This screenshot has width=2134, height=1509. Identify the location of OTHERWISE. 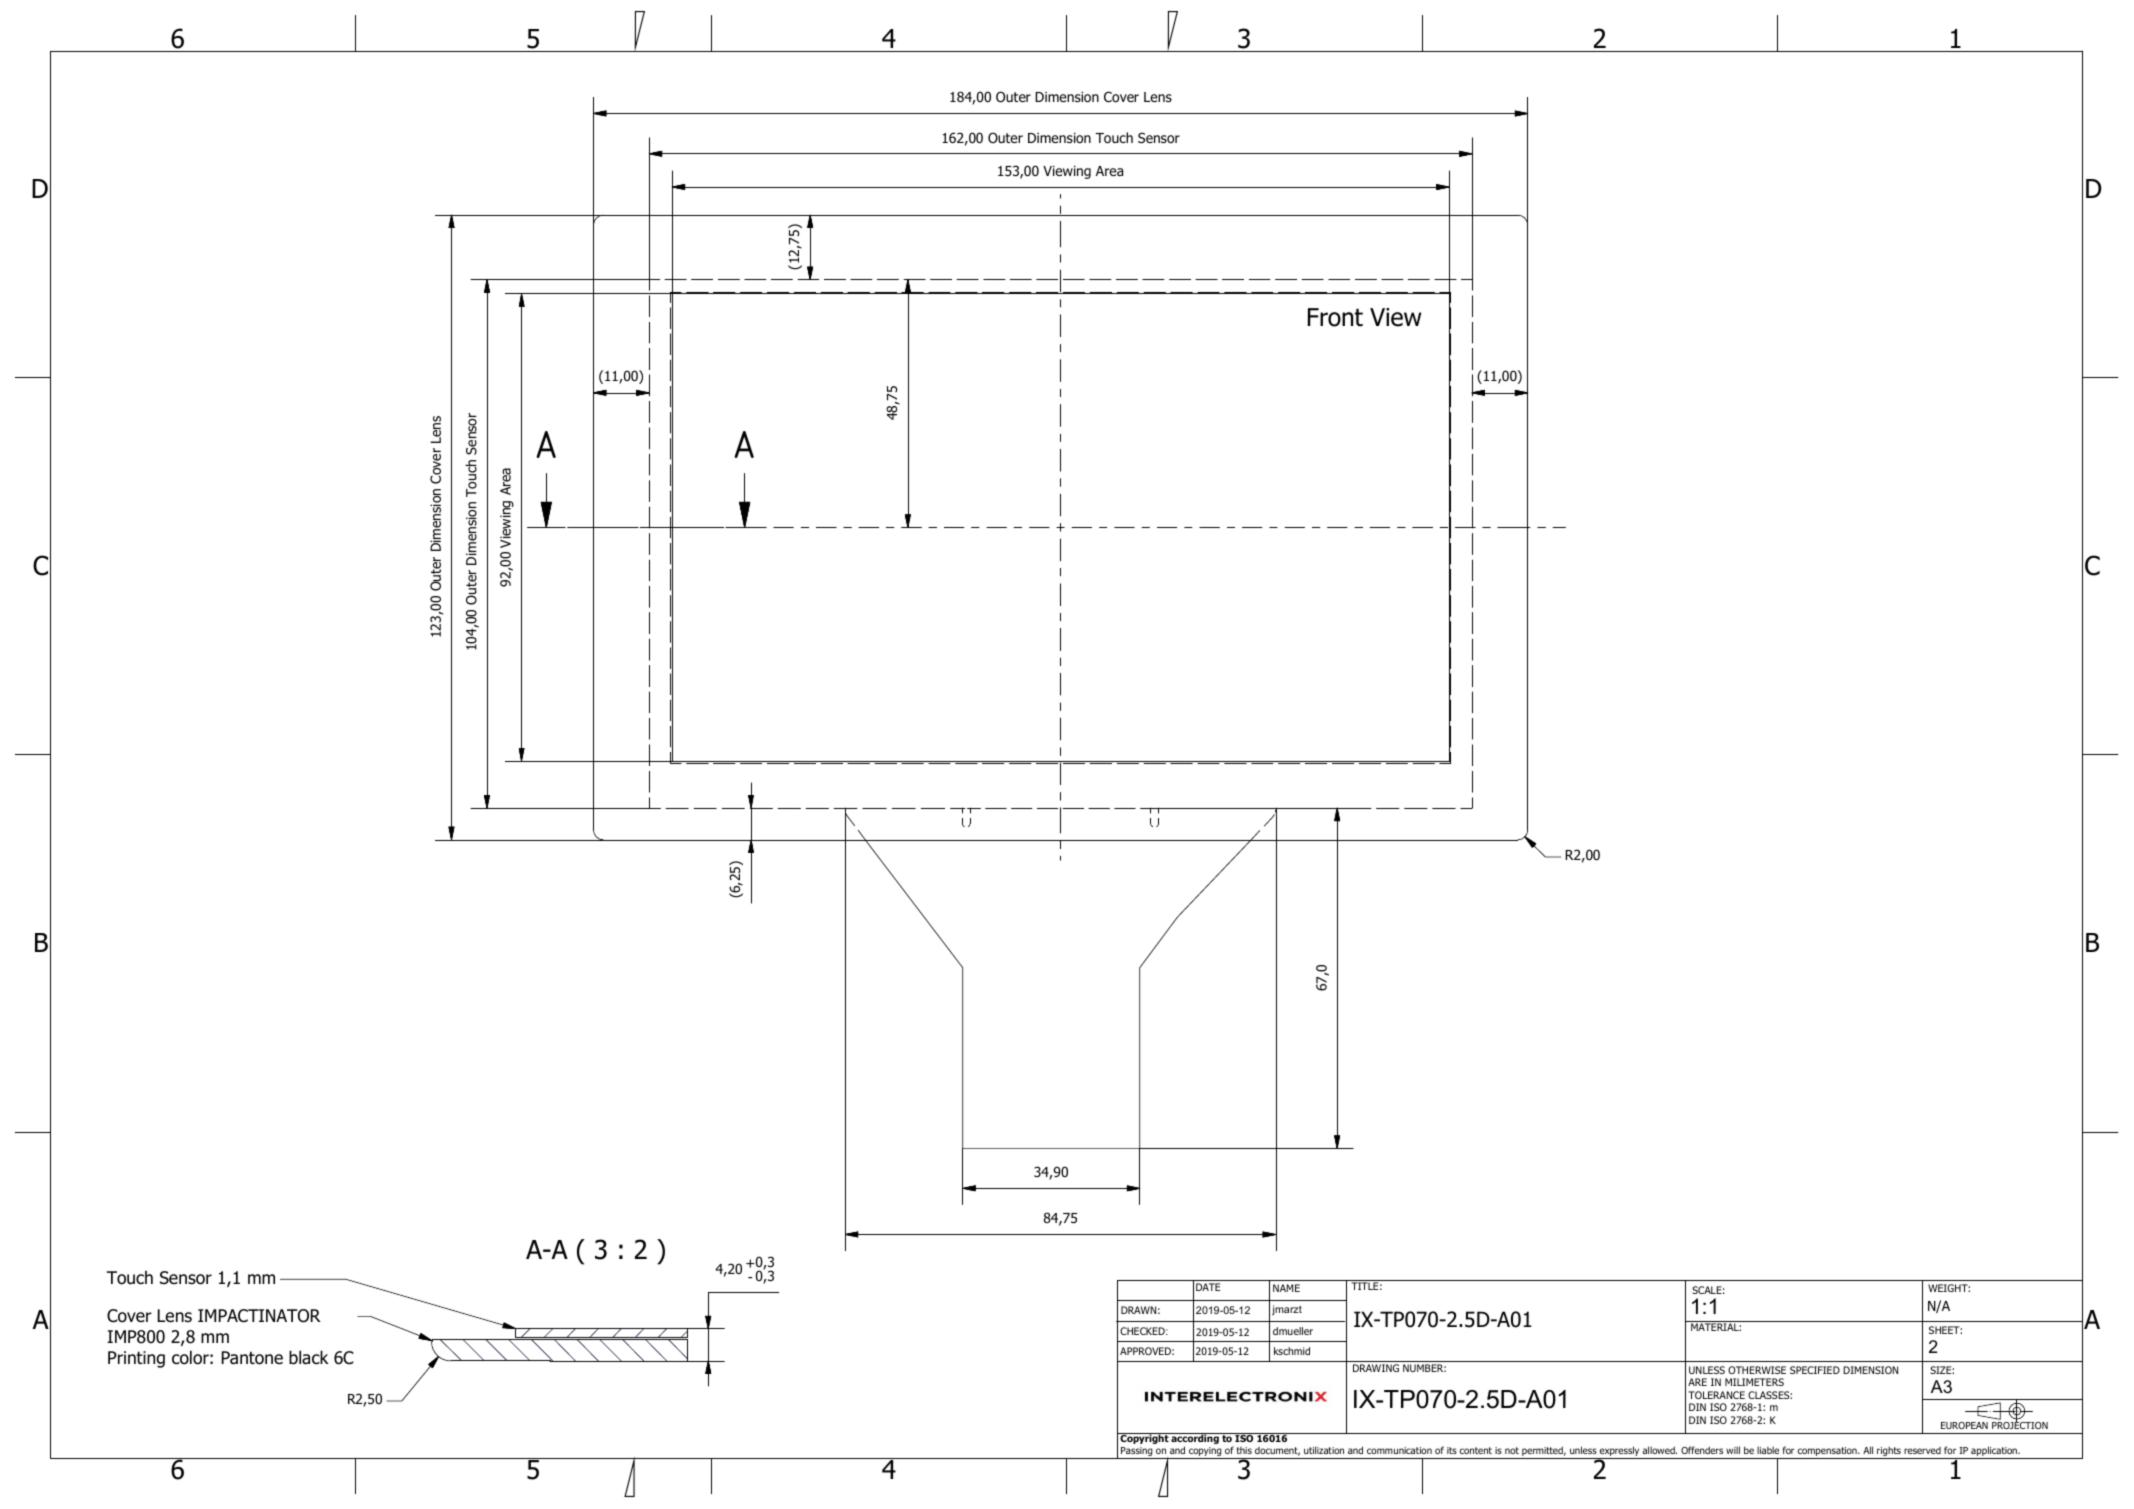
(1757, 1370).
